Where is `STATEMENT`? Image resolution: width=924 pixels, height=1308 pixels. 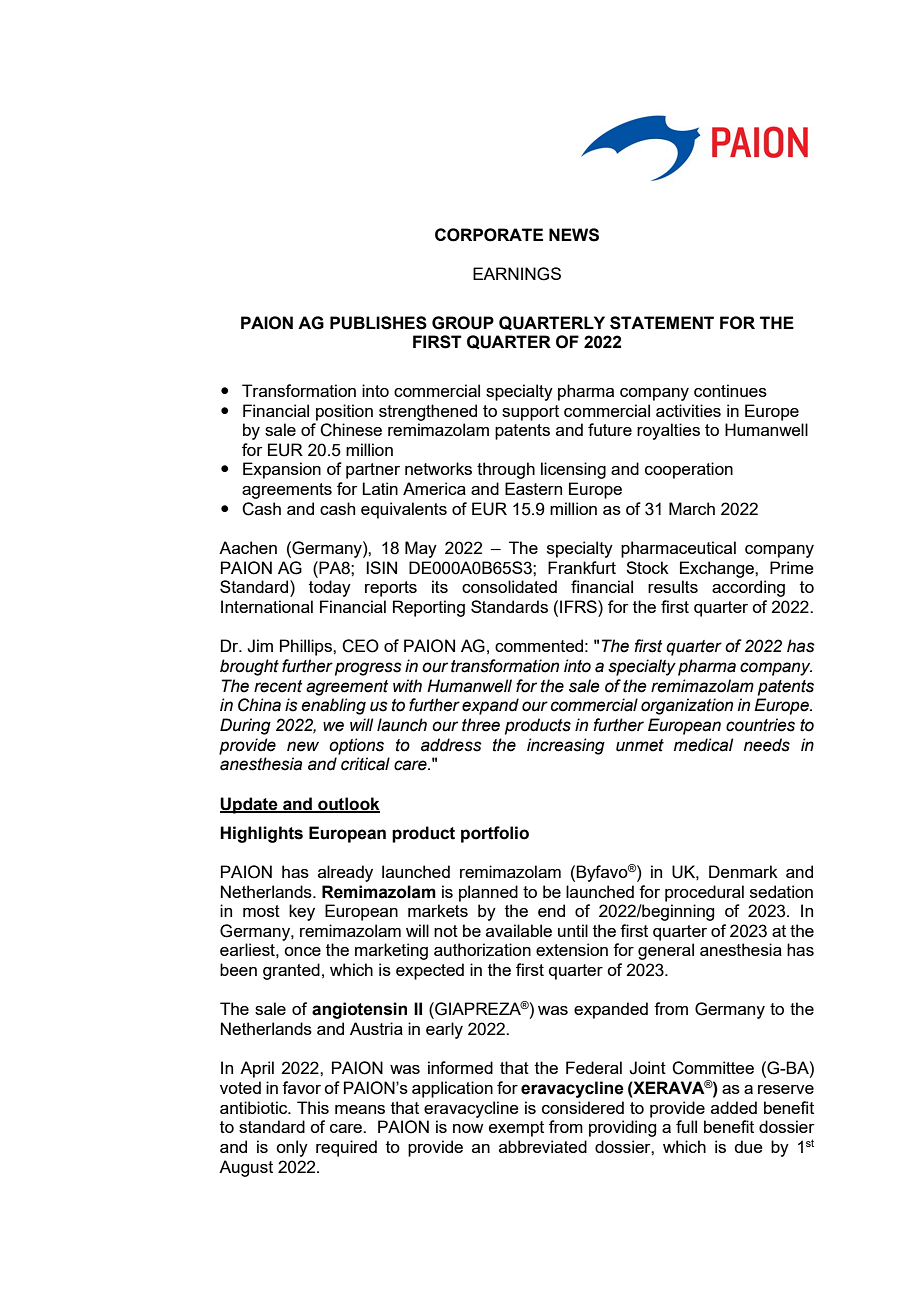
STATEMENT is located at coordinates (662, 323).
